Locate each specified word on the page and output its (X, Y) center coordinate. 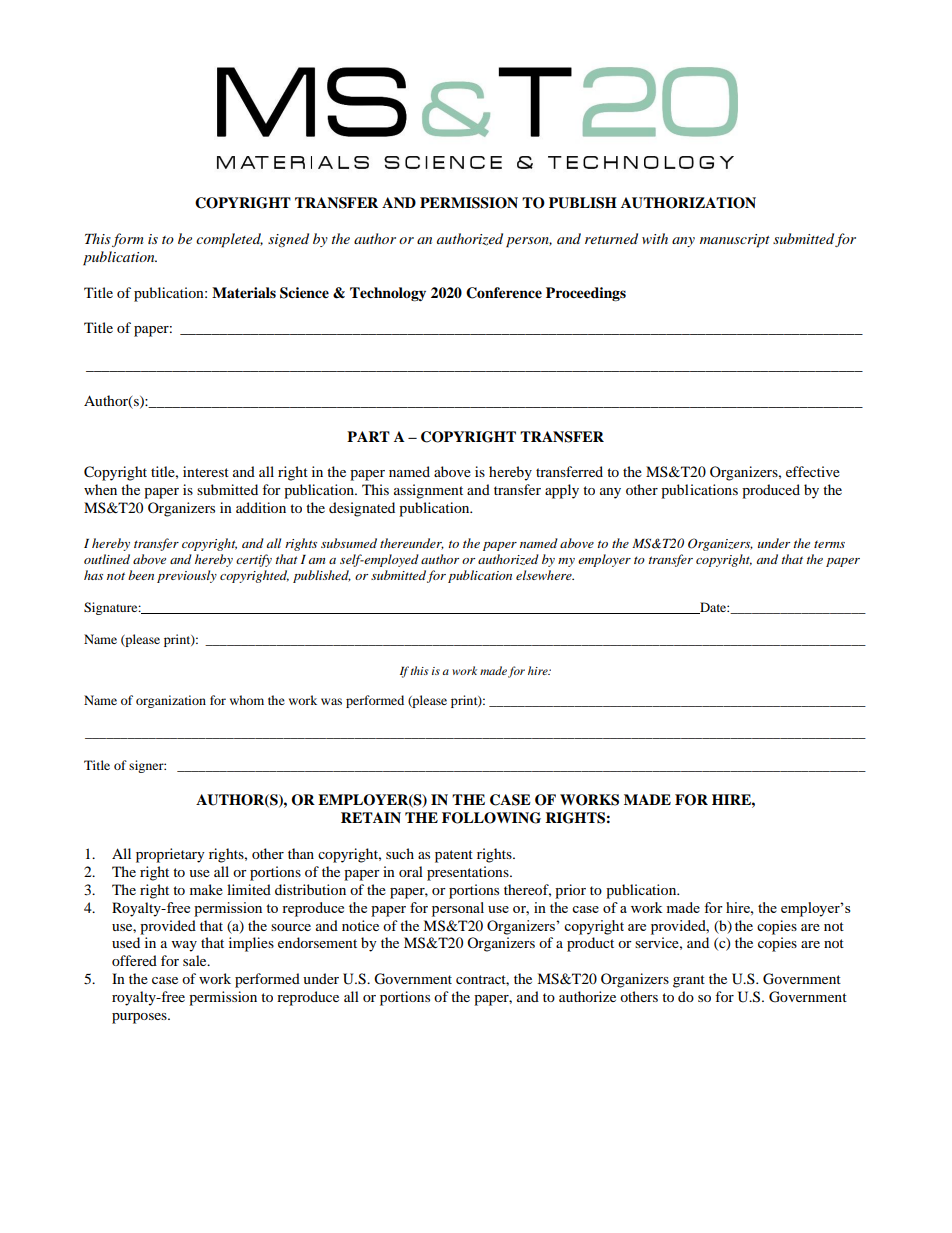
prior (570, 891)
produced (771, 491)
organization (171, 701)
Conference (504, 293)
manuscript (735, 241)
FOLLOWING (491, 818)
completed (229, 240)
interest (206, 471)
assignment (428, 491)
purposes (140, 1018)
